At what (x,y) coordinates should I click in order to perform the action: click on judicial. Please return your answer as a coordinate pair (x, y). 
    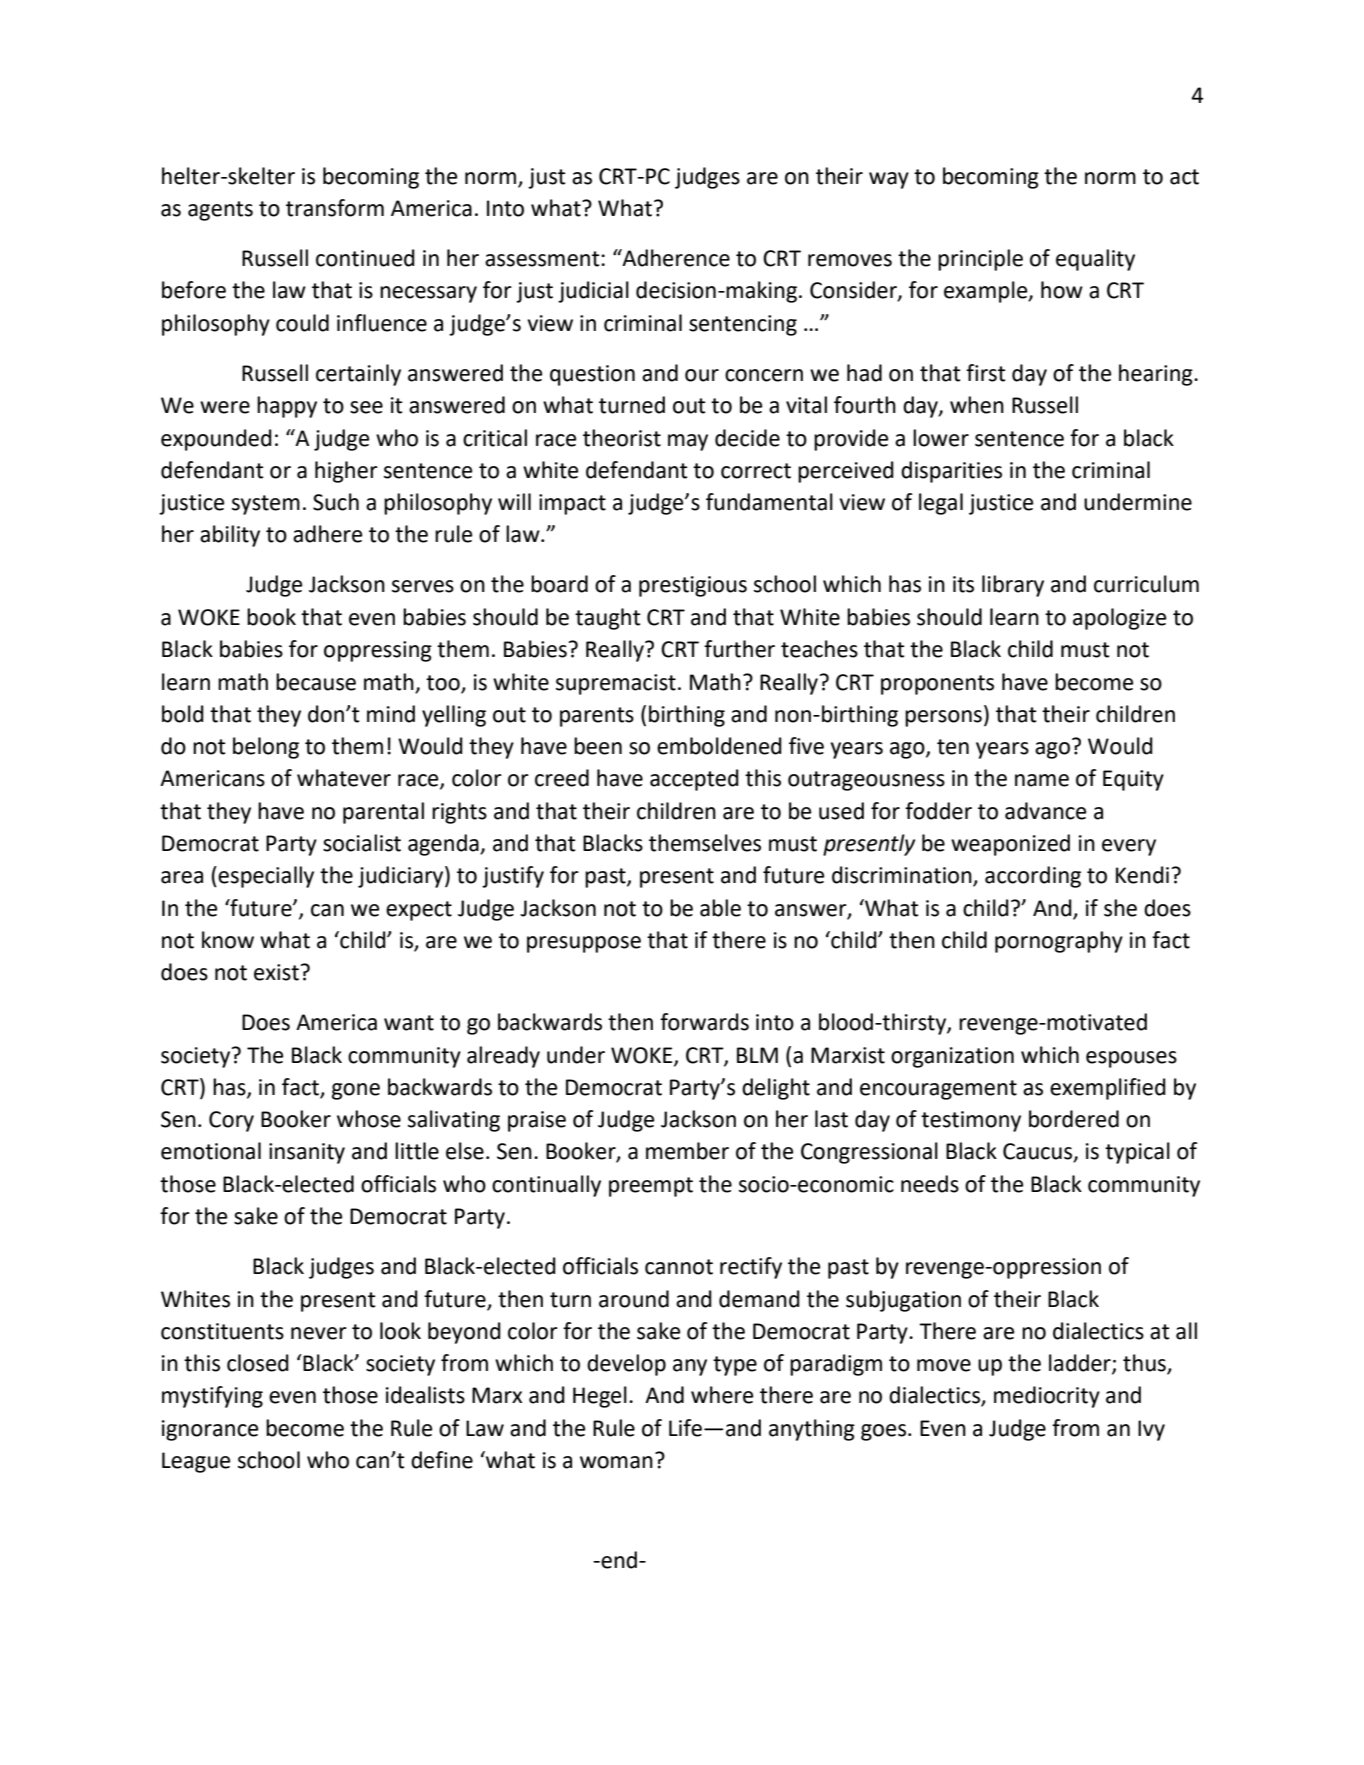
    Looking at the image, I should click on (593, 292).
